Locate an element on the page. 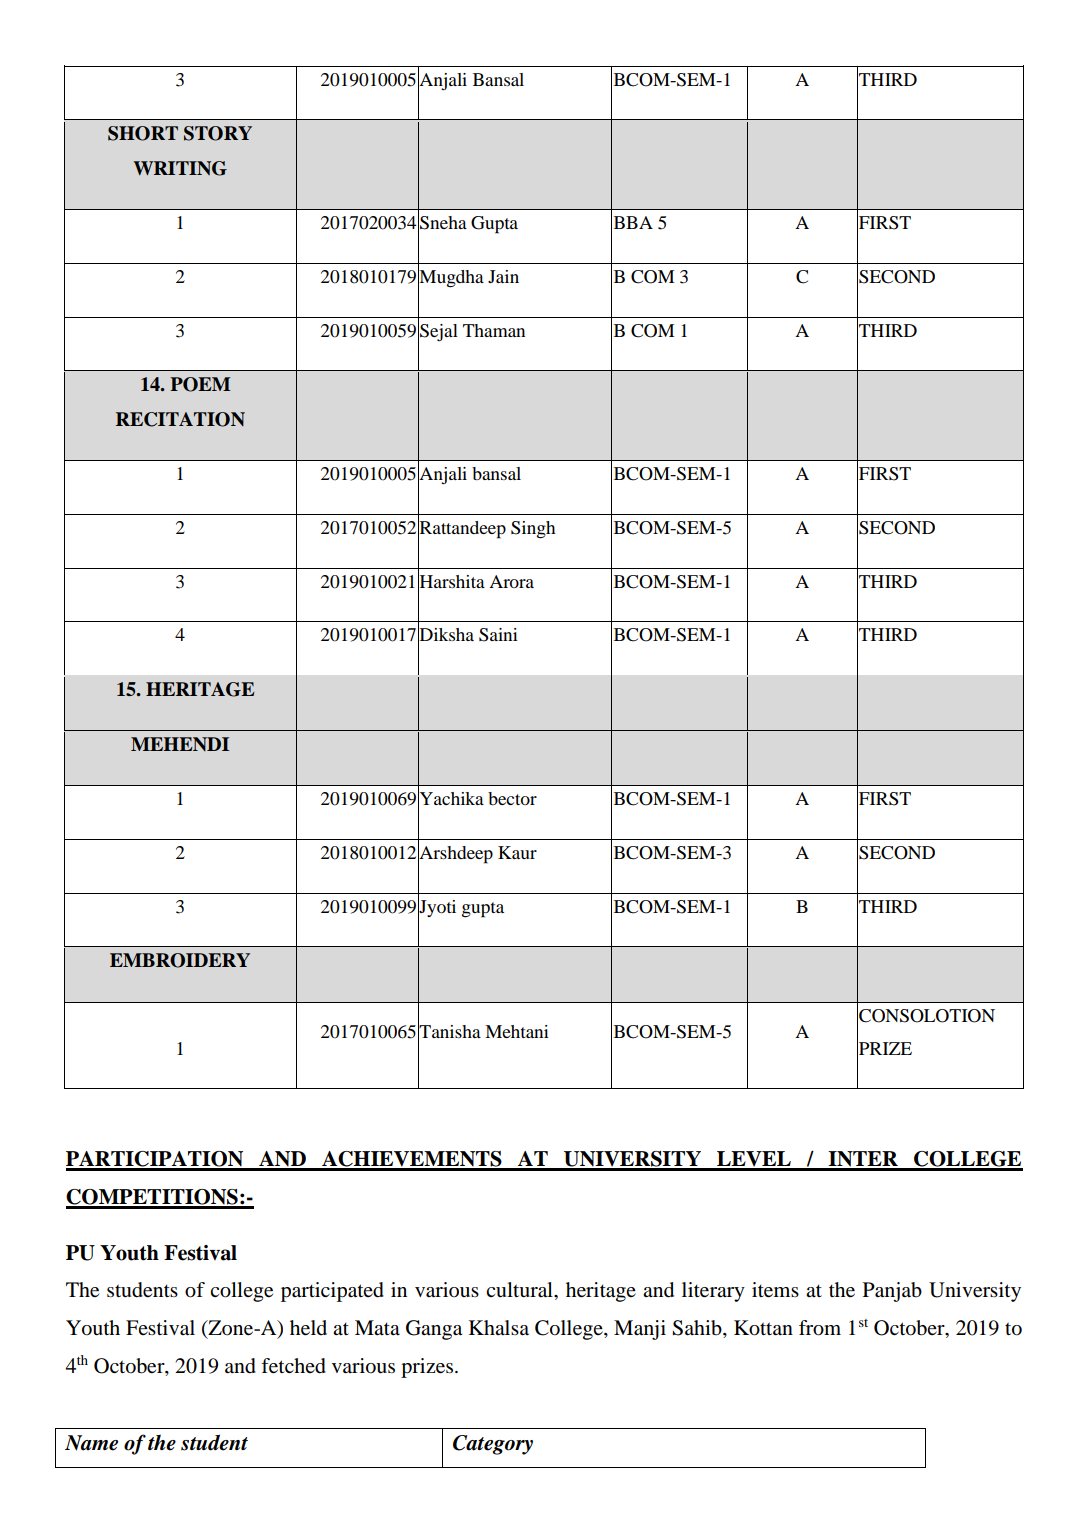  EMBROIDERY is located at coordinates (180, 960).
